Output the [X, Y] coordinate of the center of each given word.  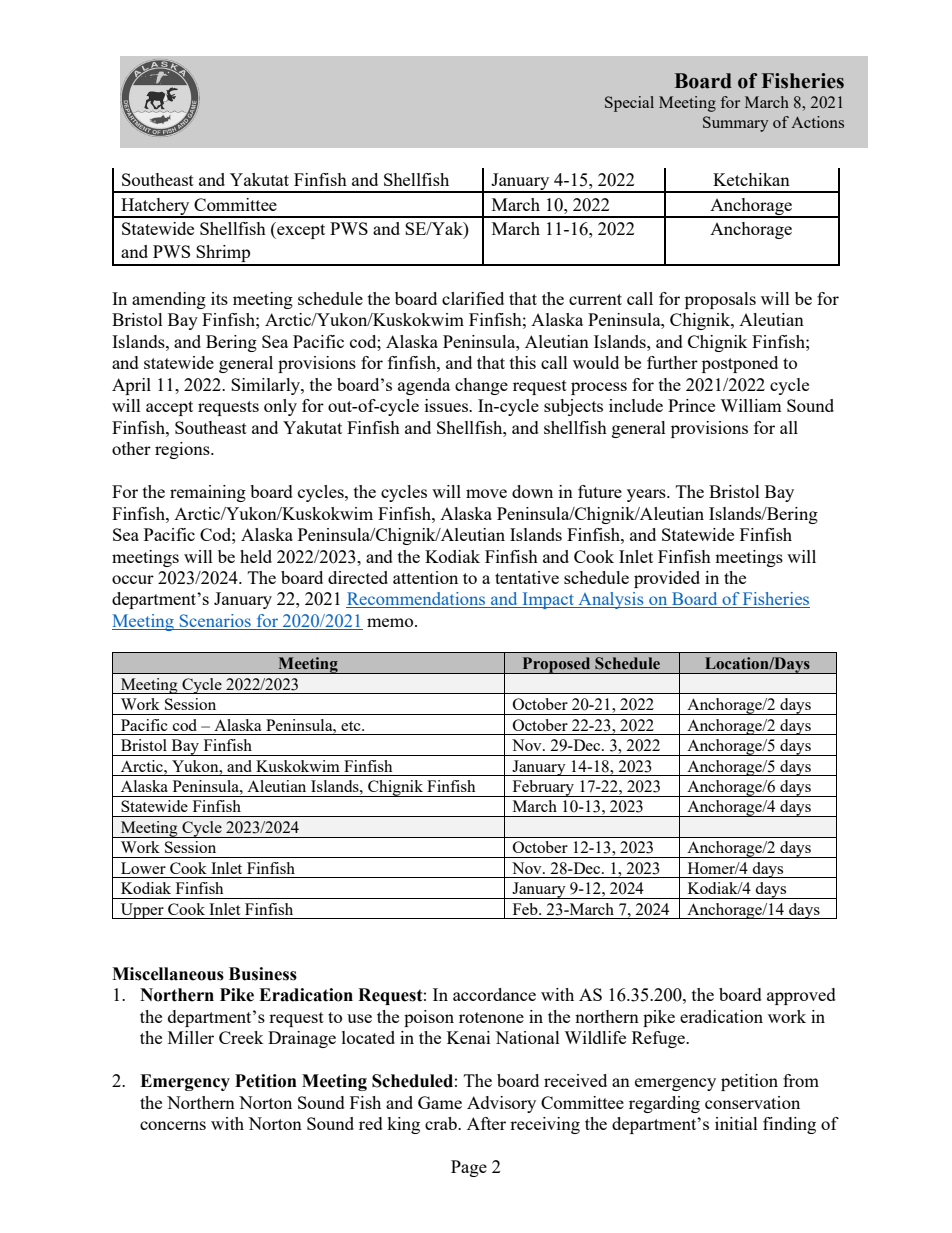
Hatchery [155, 207]
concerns [173, 1125]
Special [629, 104]
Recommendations [417, 600]
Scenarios [215, 622]
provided [667, 579]
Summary [735, 124]
